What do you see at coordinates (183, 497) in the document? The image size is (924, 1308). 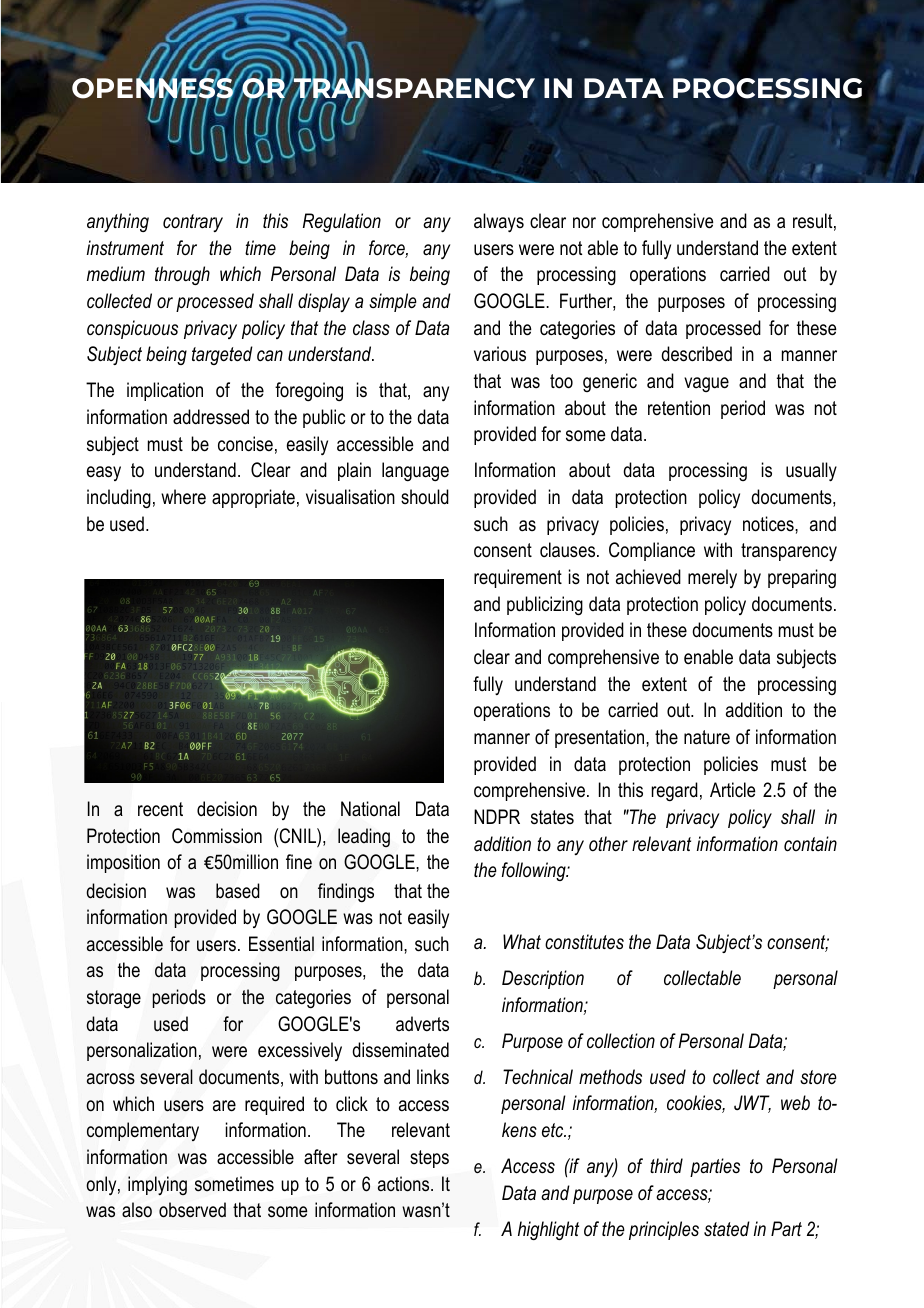 I see `where` at bounding box center [183, 497].
